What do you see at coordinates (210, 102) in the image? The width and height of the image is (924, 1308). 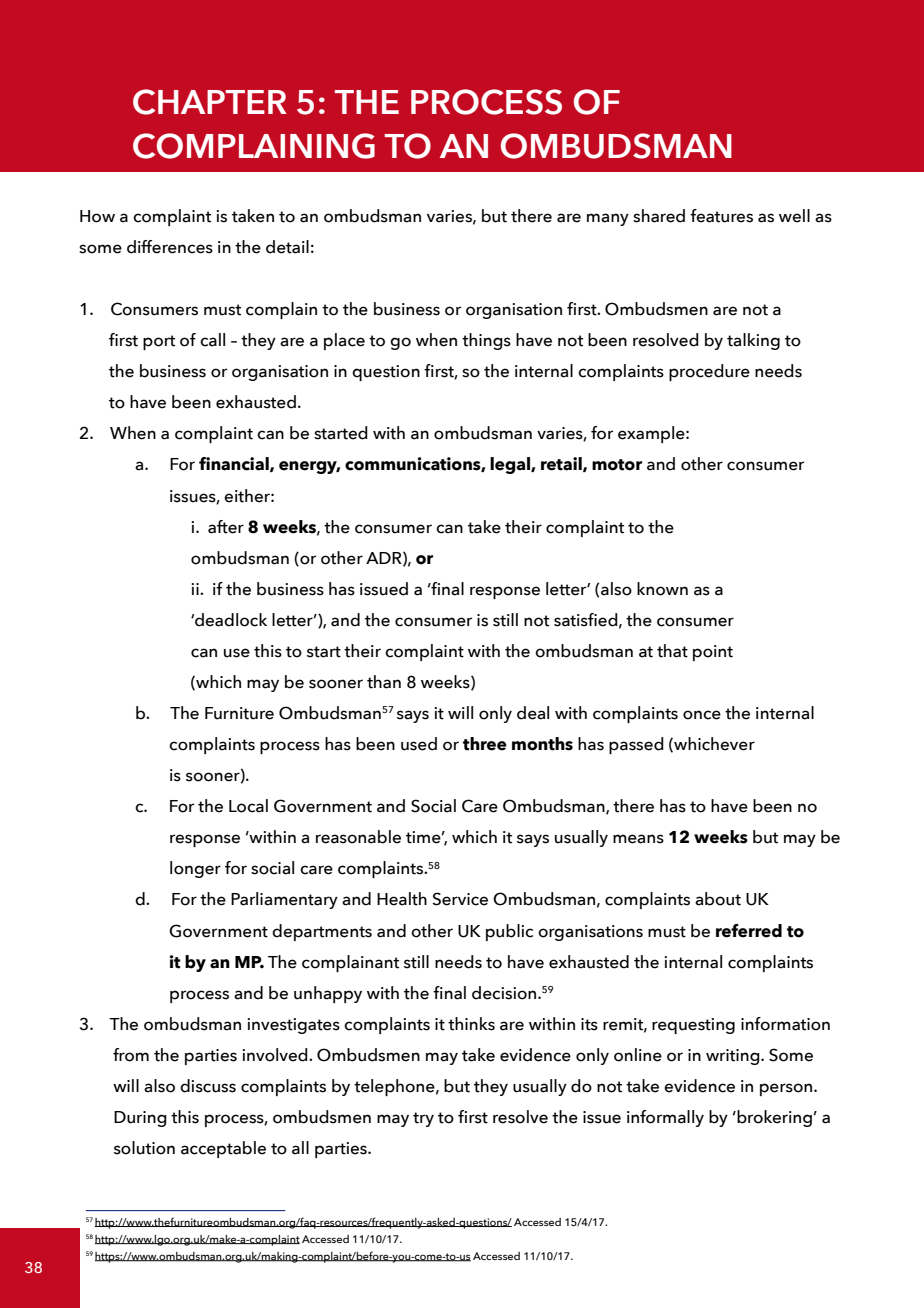 I see `CHAPTER` at bounding box center [210, 102].
